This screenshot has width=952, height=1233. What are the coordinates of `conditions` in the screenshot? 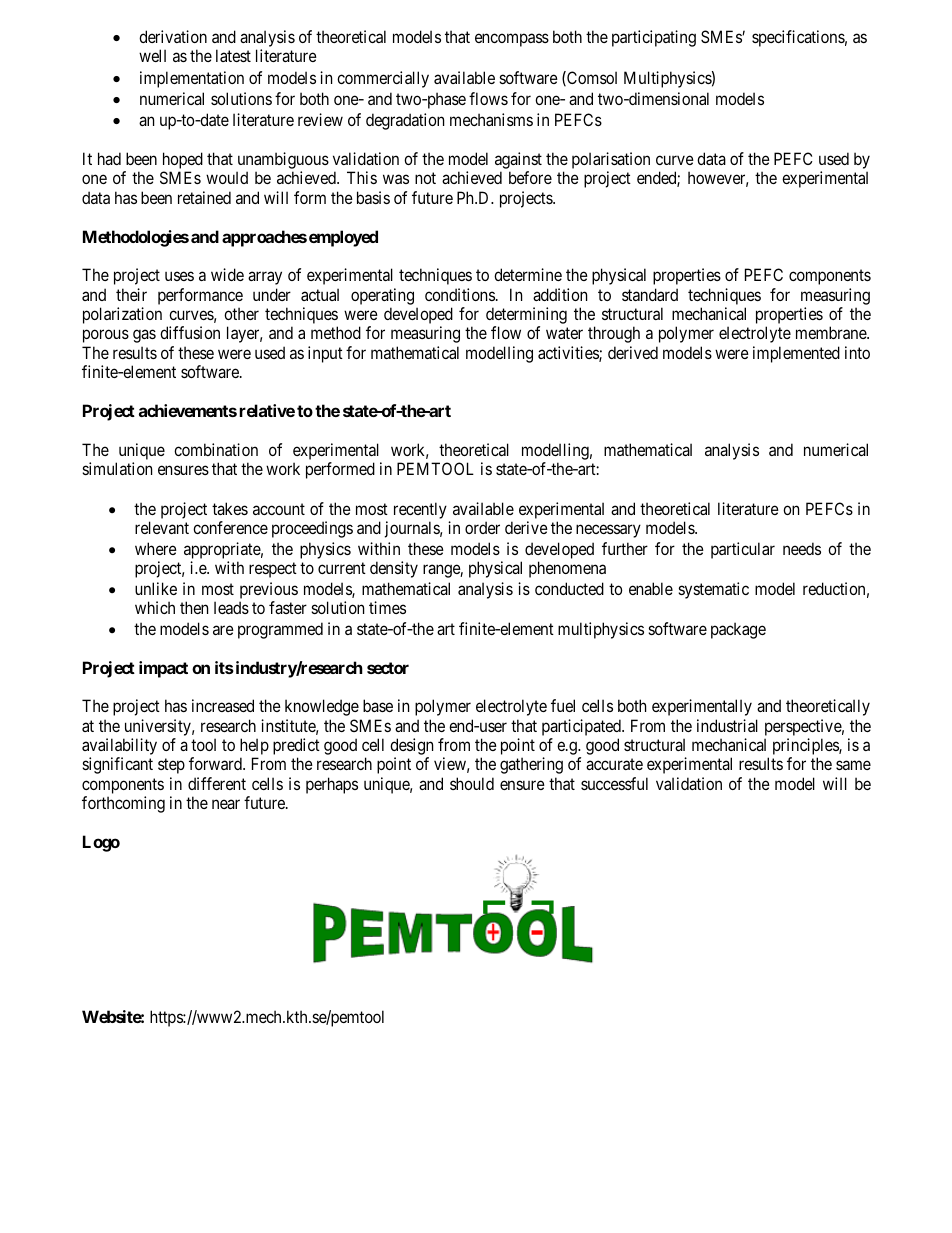 It's located at (460, 294).
